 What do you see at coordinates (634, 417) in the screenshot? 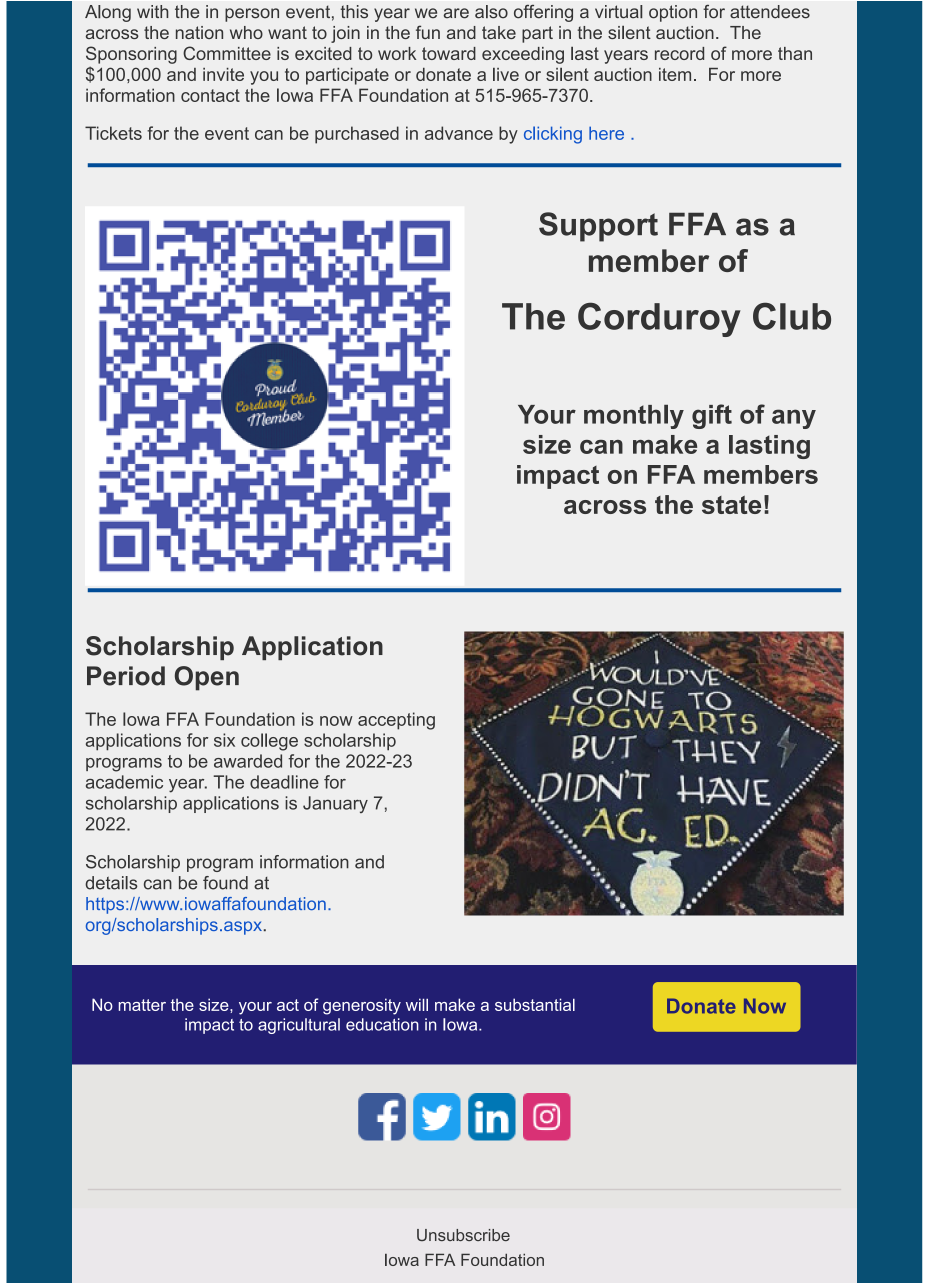
I see `monthly` at bounding box center [634, 417].
